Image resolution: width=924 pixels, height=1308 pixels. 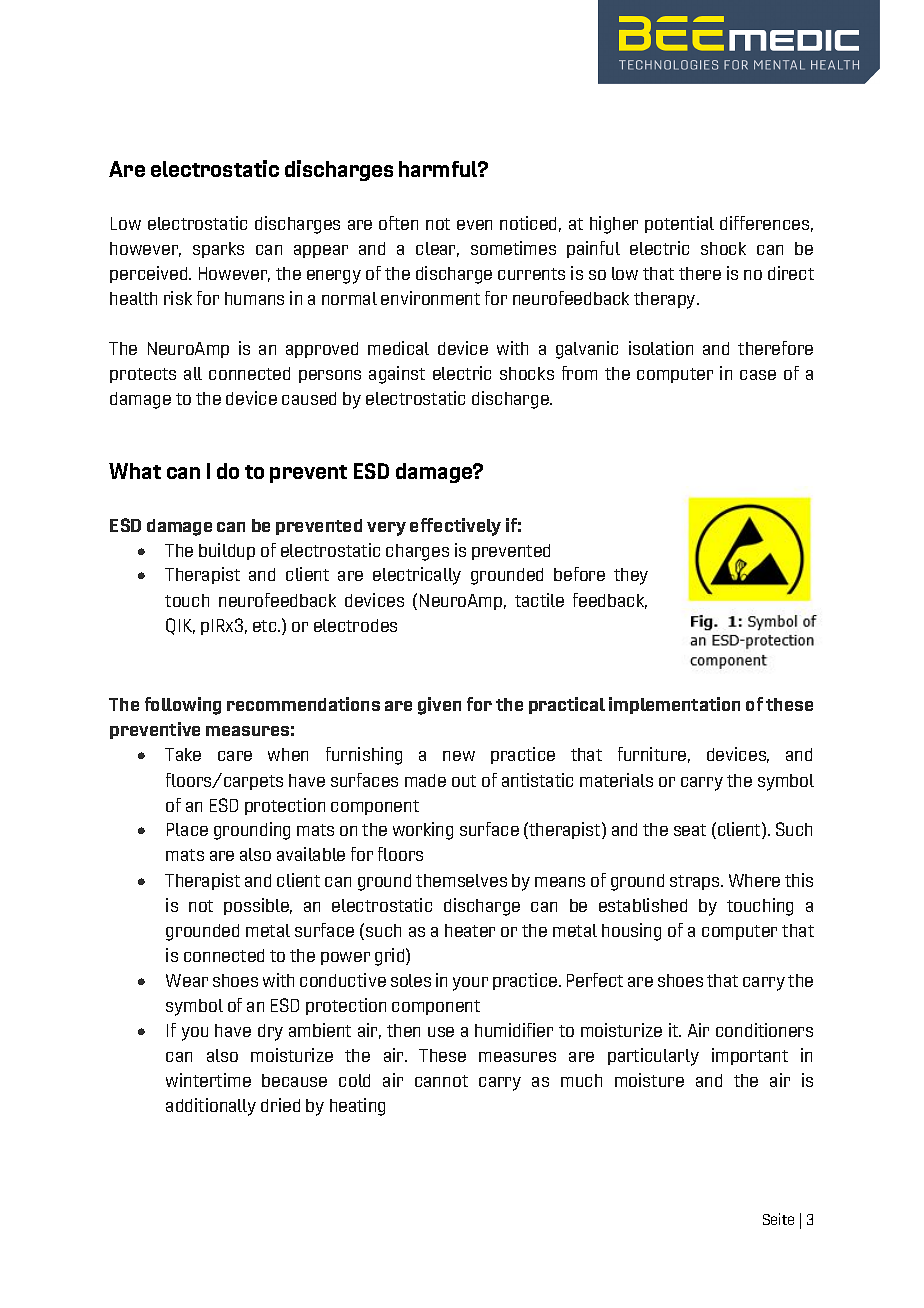 I want to click on additionally, so click(x=211, y=1107).
